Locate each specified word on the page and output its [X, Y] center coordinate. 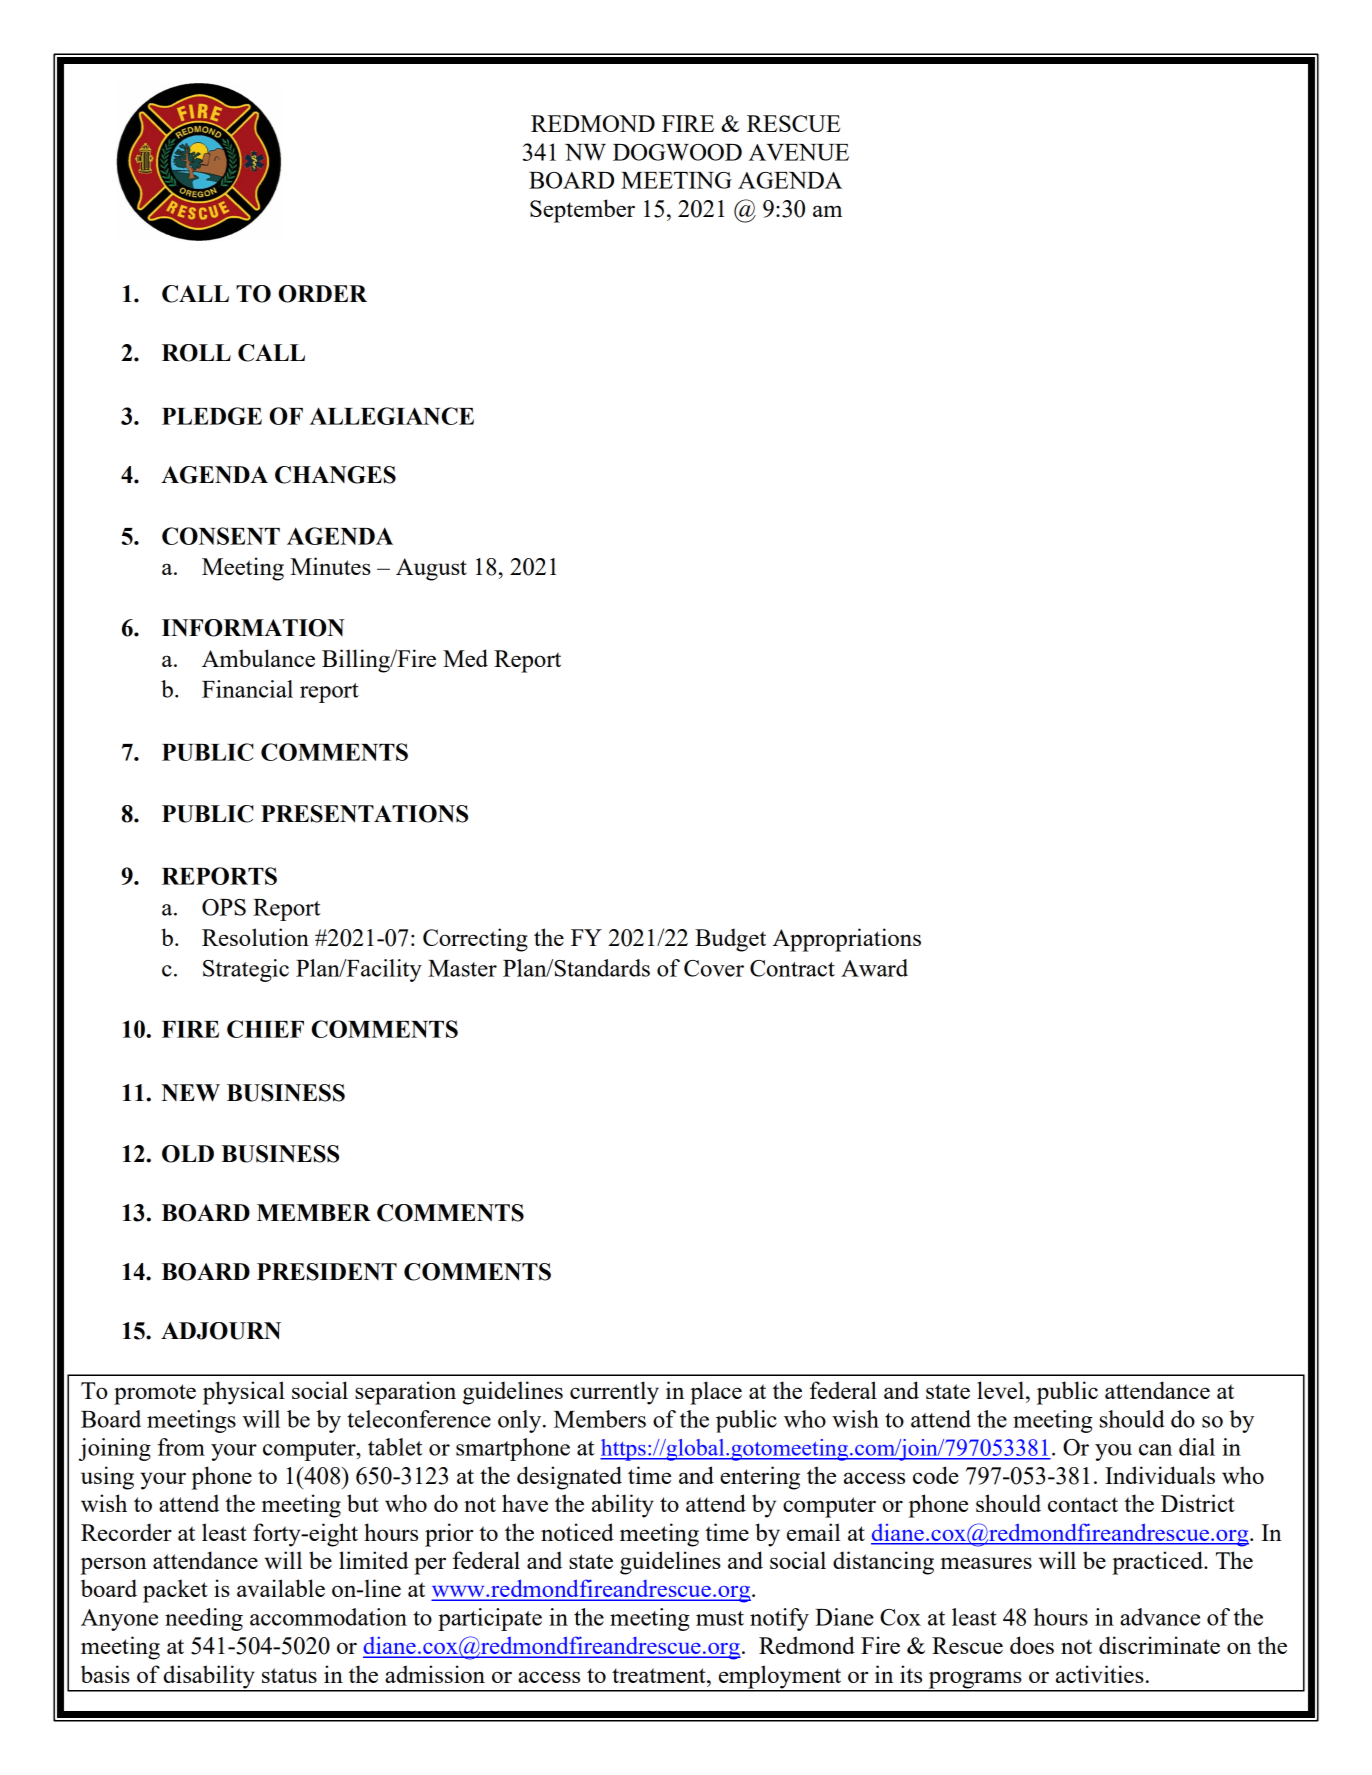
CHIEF [265, 1029]
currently [614, 1393]
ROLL [196, 353]
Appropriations [847, 940]
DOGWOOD [677, 152]
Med [465, 658]
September [582, 211]
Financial [247, 689]
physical [244, 1393]
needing [204, 1619]
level [1002, 1390]
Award [874, 968]
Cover [714, 968]
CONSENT [221, 536]
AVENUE [799, 152]
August [431, 569]
